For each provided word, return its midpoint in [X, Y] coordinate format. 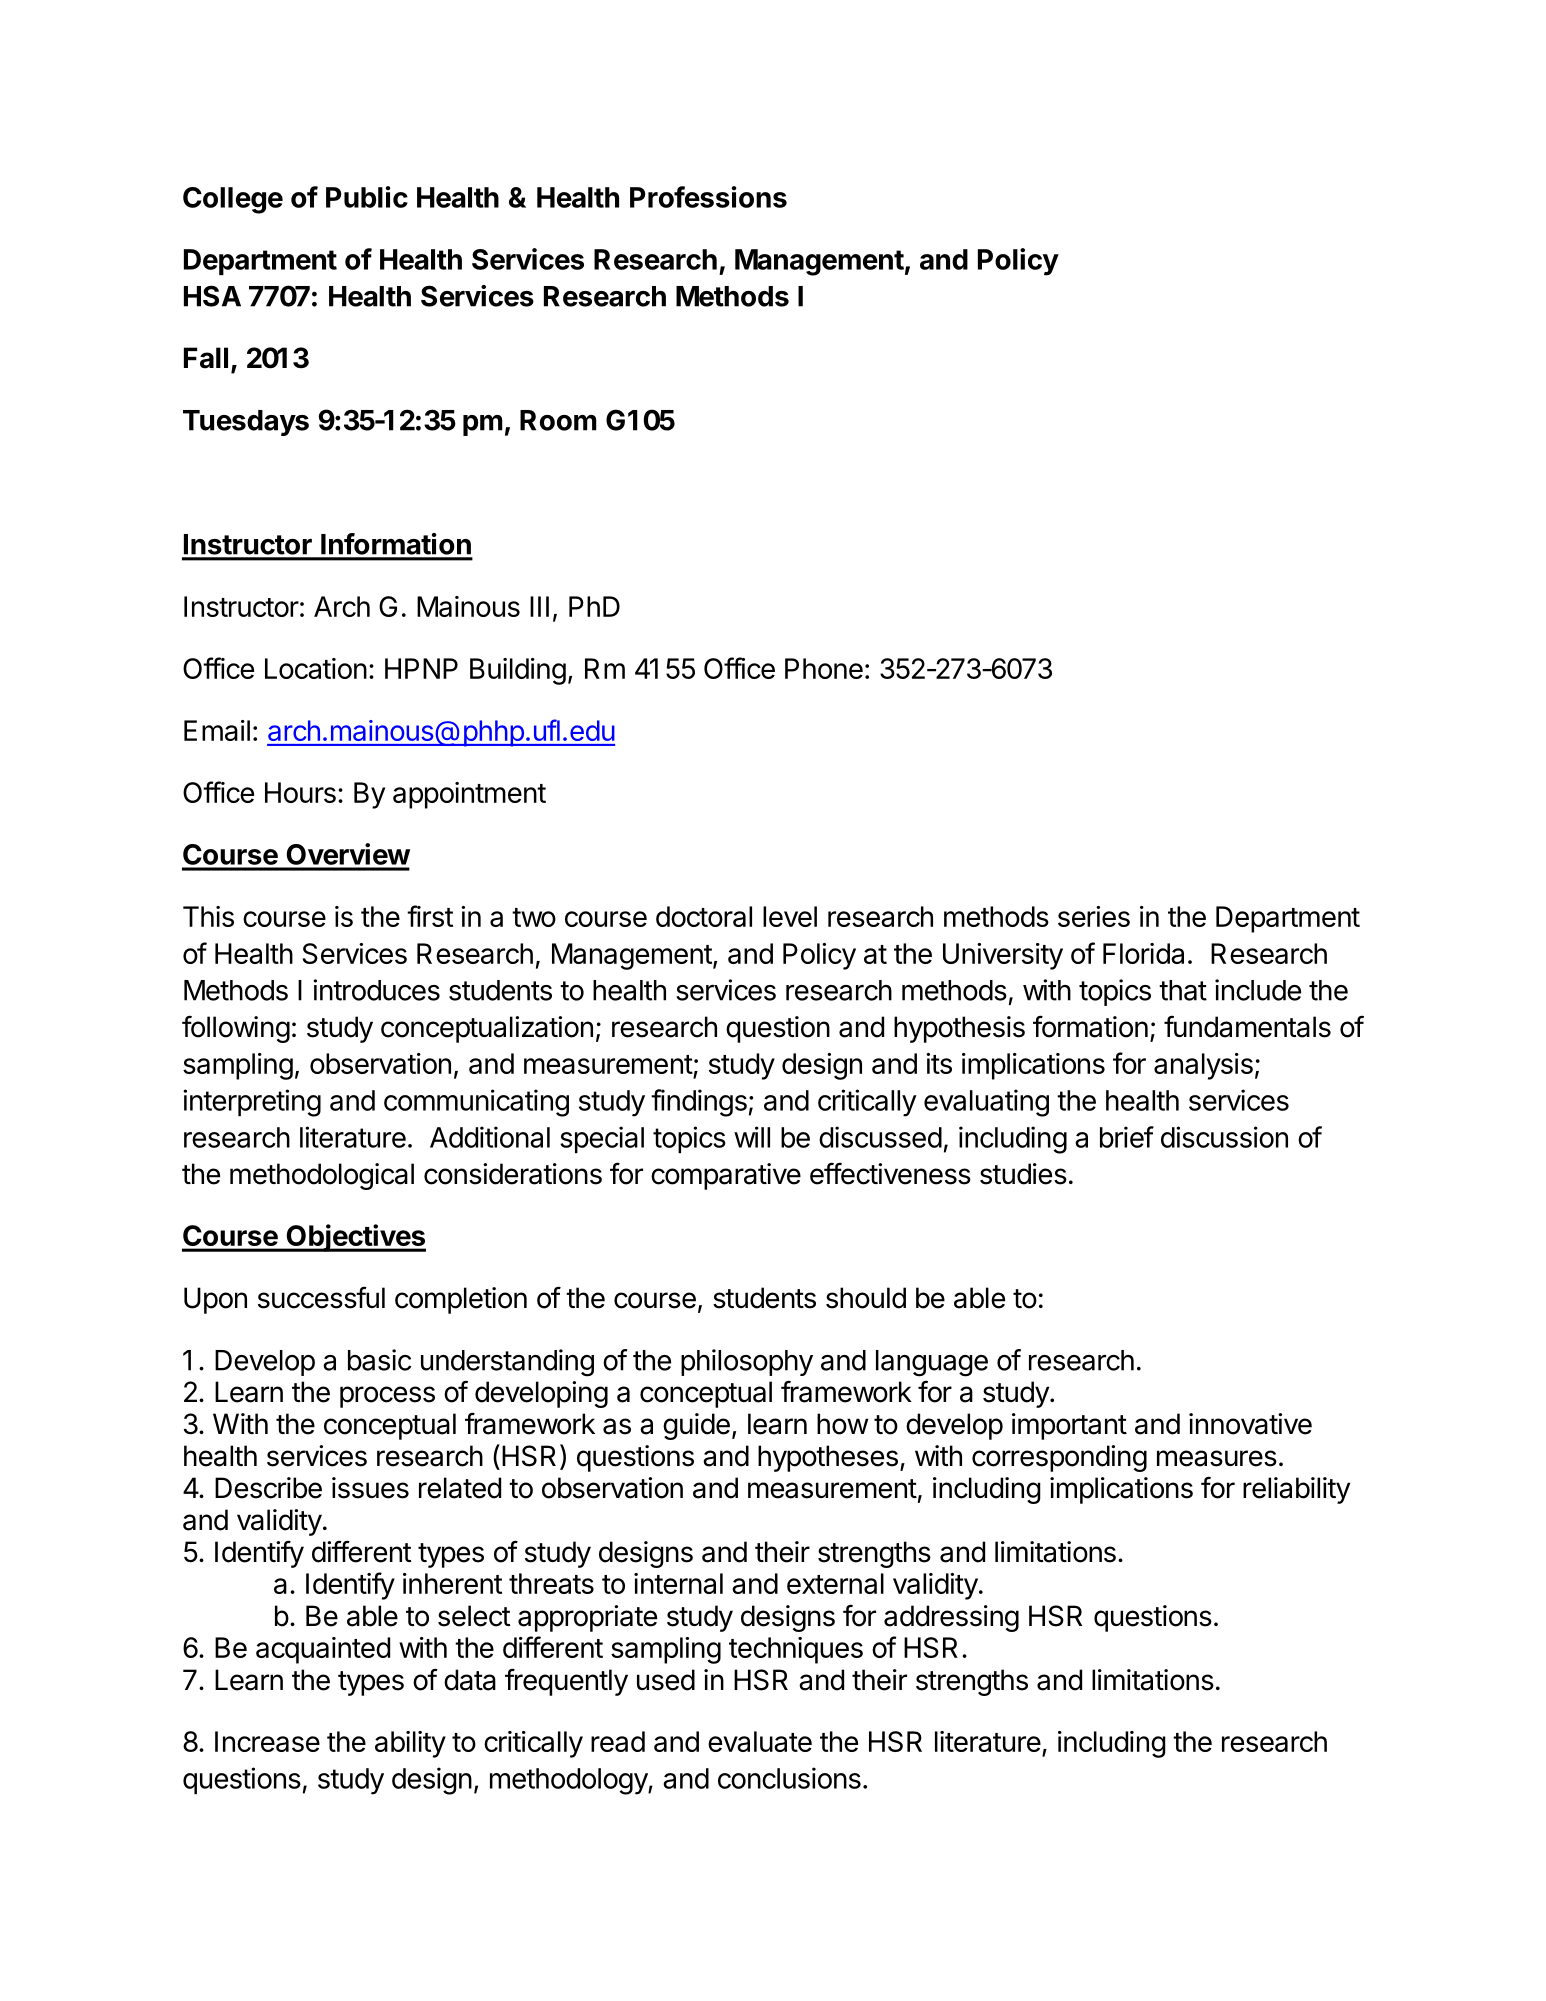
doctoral [704, 916]
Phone [824, 668]
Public [367, 197]
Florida [1143, 953]
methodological [322, 1176]
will [752, 1137]
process [387, 1397]
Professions [708, 197]
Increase [267, 1741]
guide [696, 1426]
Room [558, 420]
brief [1127, 1137]
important [1069, 1426]
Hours [300, 792]
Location [316, 668]
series [1094, 916]
